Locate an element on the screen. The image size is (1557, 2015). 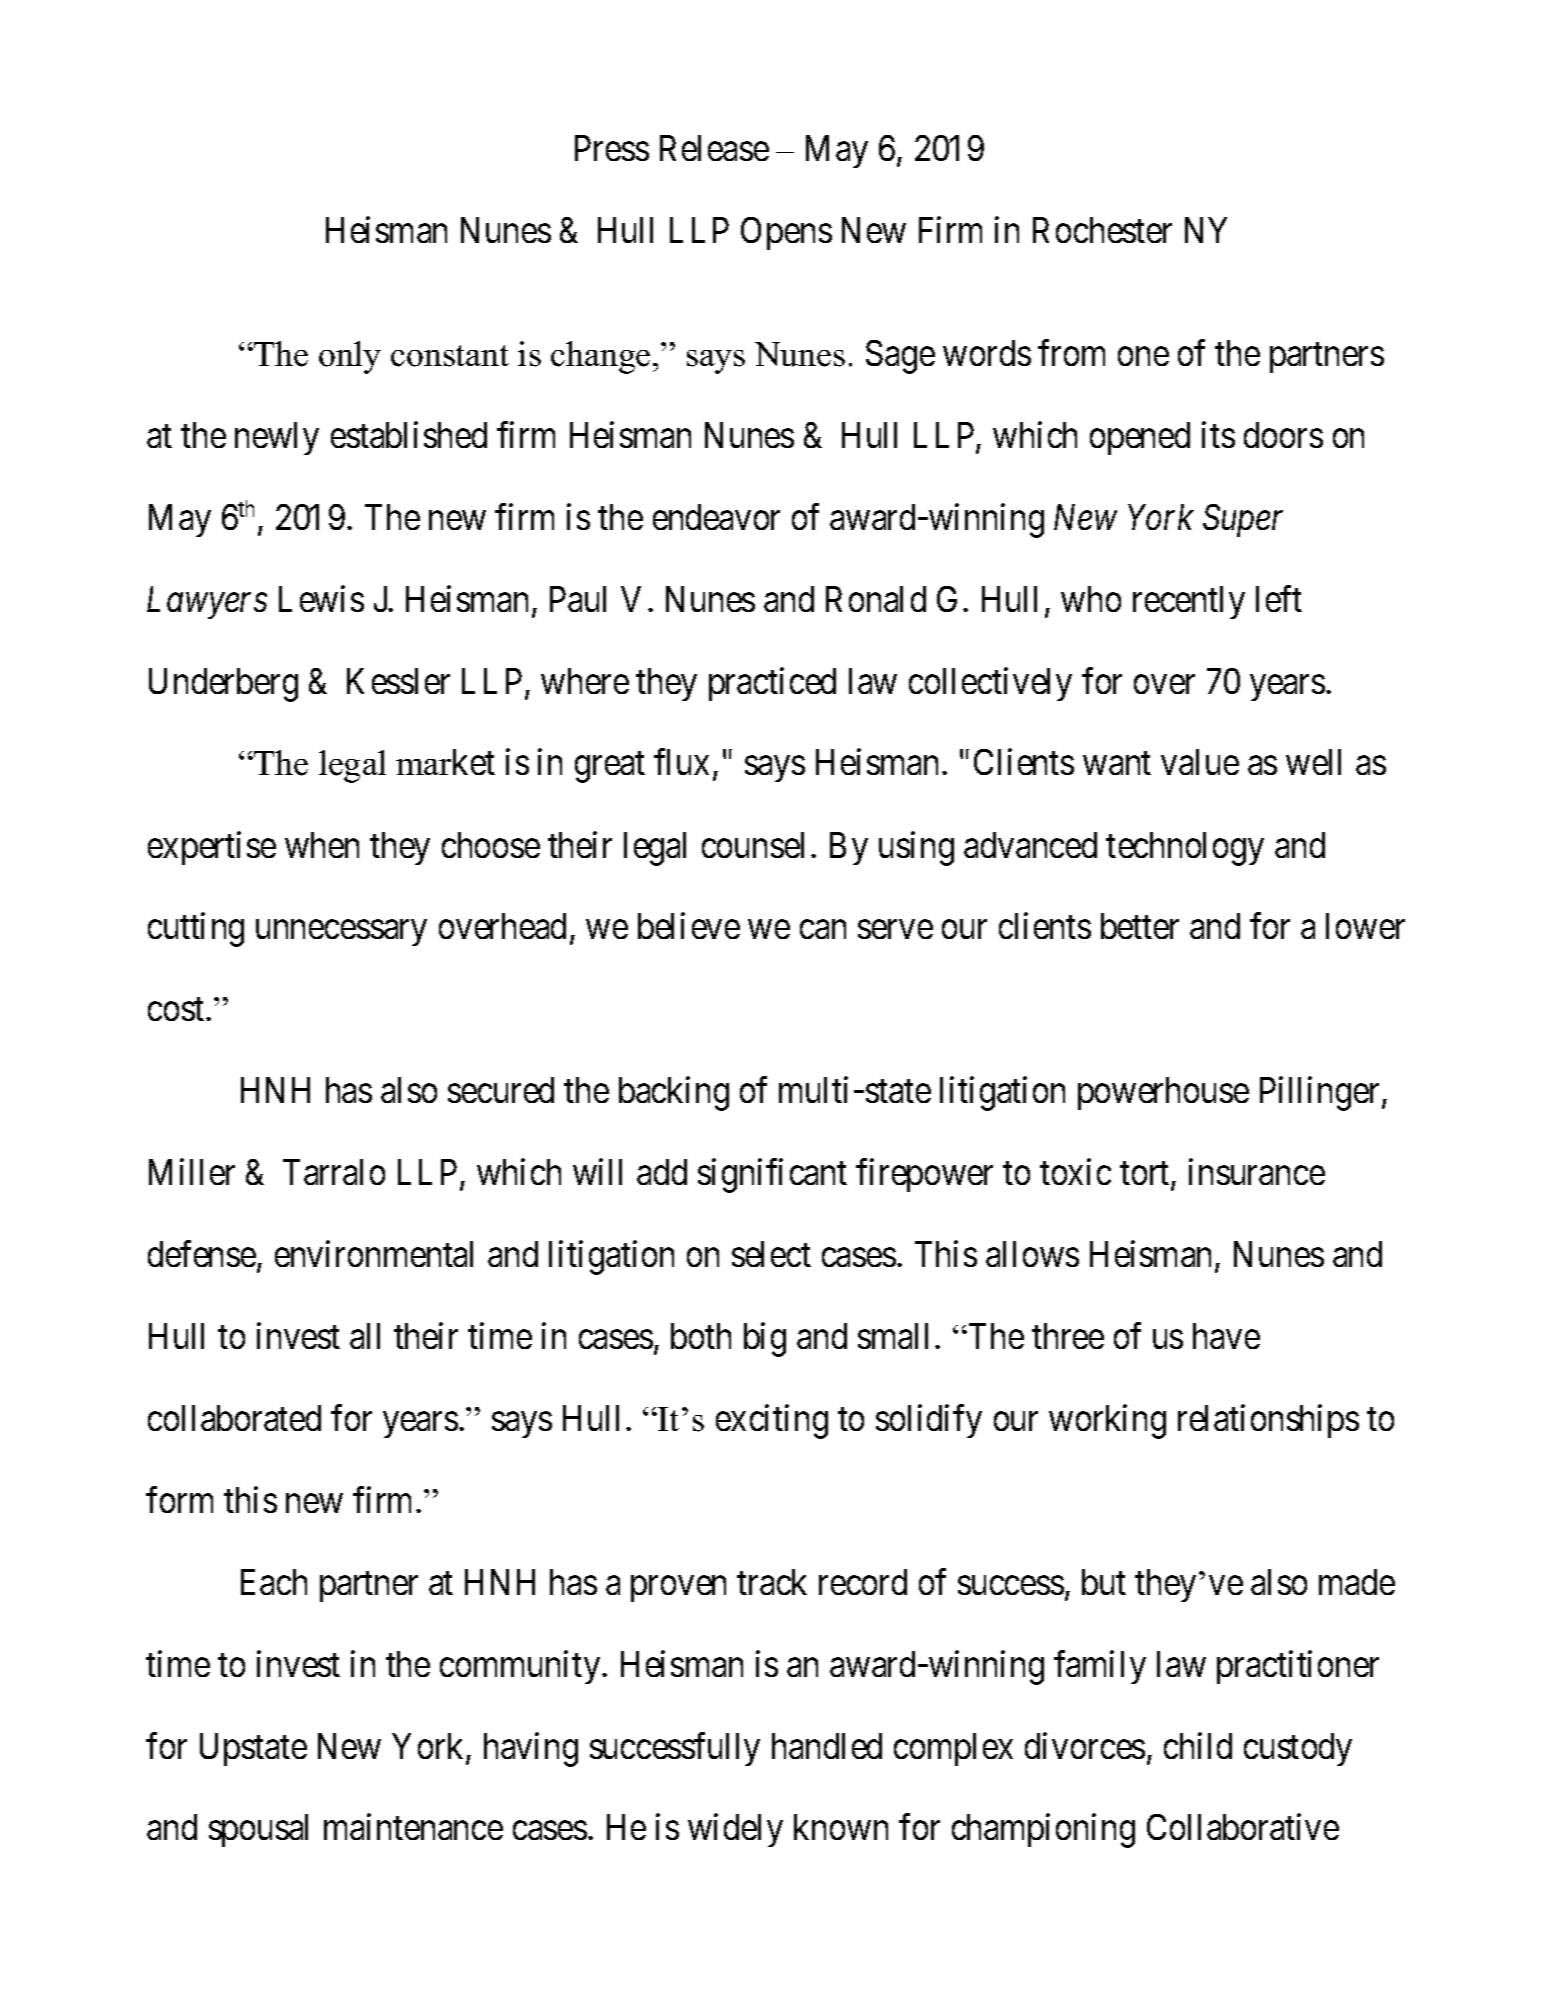
handled is located at coordinates (827, 1746).
